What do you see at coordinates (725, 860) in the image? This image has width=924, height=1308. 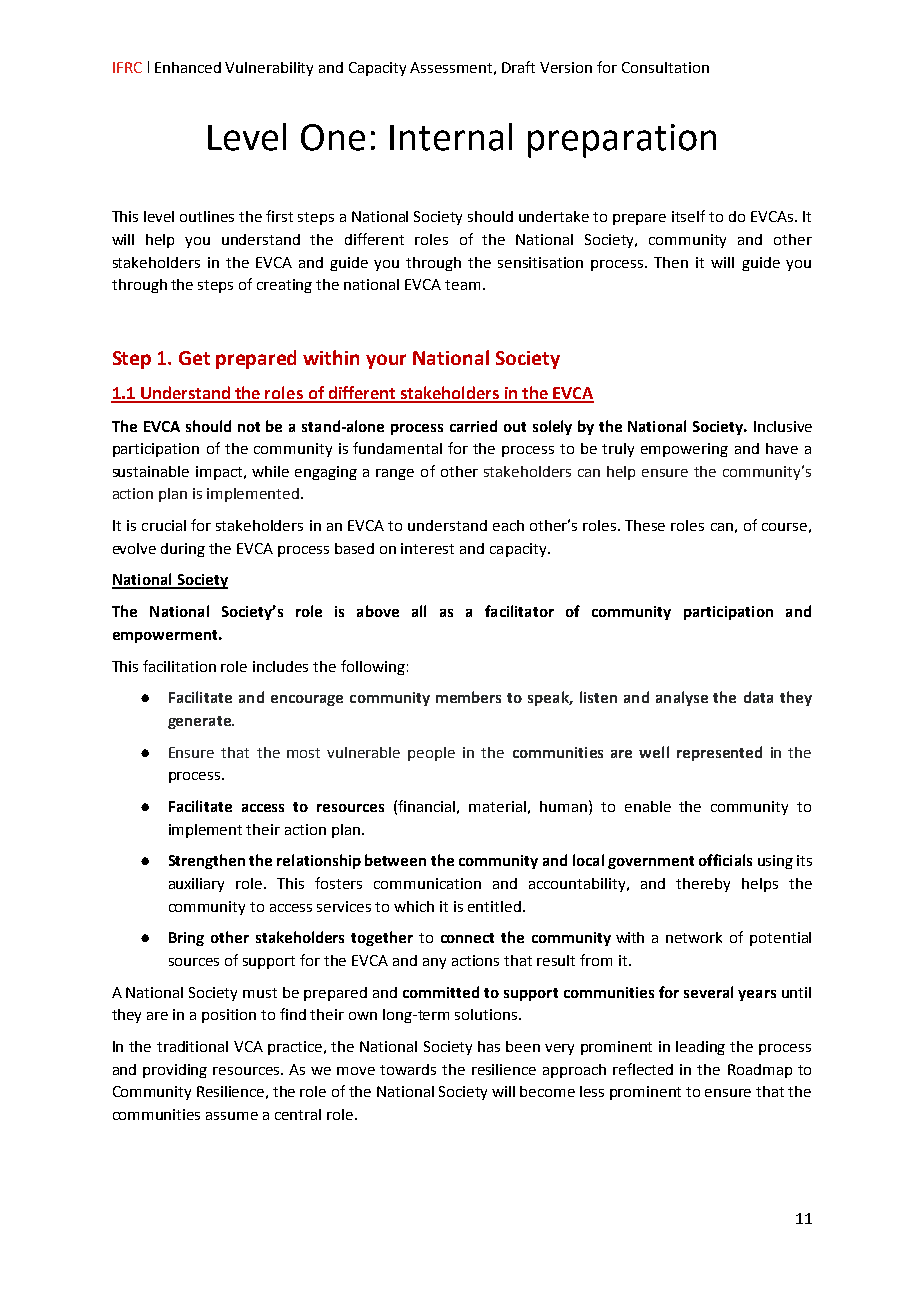 I see `officials` at bounding box center [725, 860].
